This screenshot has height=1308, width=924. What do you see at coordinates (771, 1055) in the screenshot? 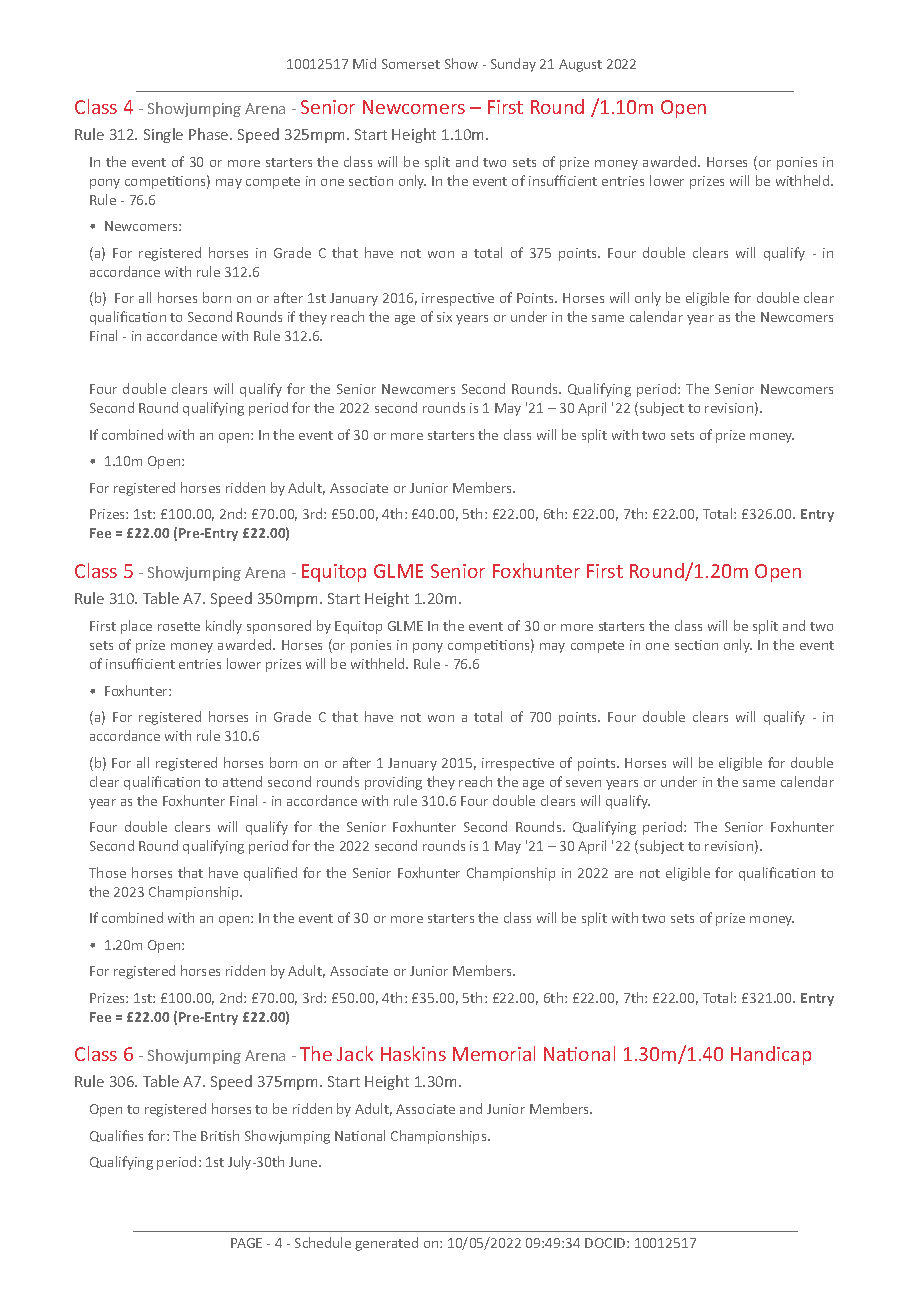
I see `Handicap` at bounding box center [771, 1055].
